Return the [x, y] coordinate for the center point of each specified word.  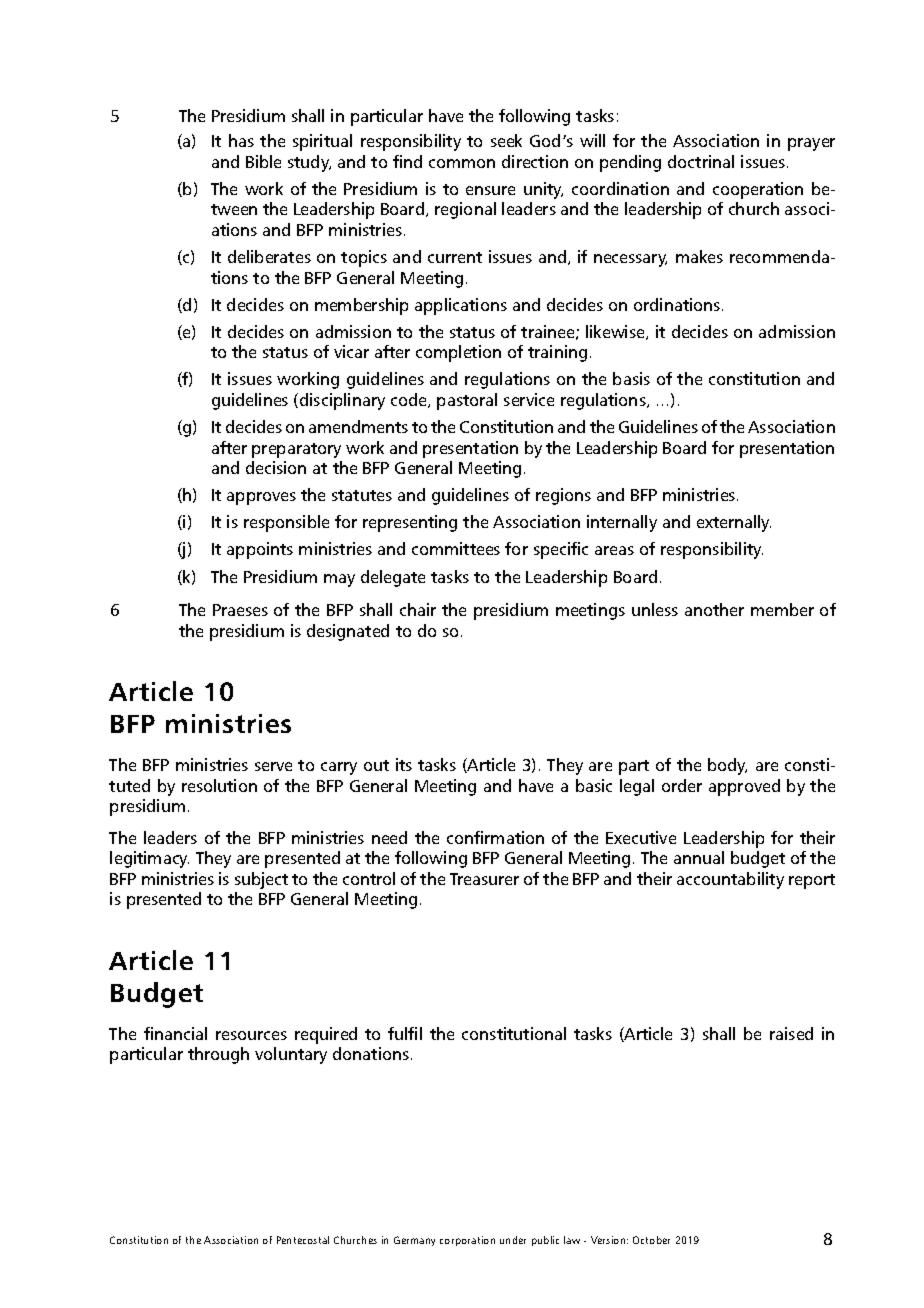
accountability [730, 880]
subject [261, 880]
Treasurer [484, 879]
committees [456, 548]
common [462, 163]
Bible [263, 161]
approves [261, 498]
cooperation [758, 190]
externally [734, 523]
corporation [467, 1241]
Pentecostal [303, 1240]
